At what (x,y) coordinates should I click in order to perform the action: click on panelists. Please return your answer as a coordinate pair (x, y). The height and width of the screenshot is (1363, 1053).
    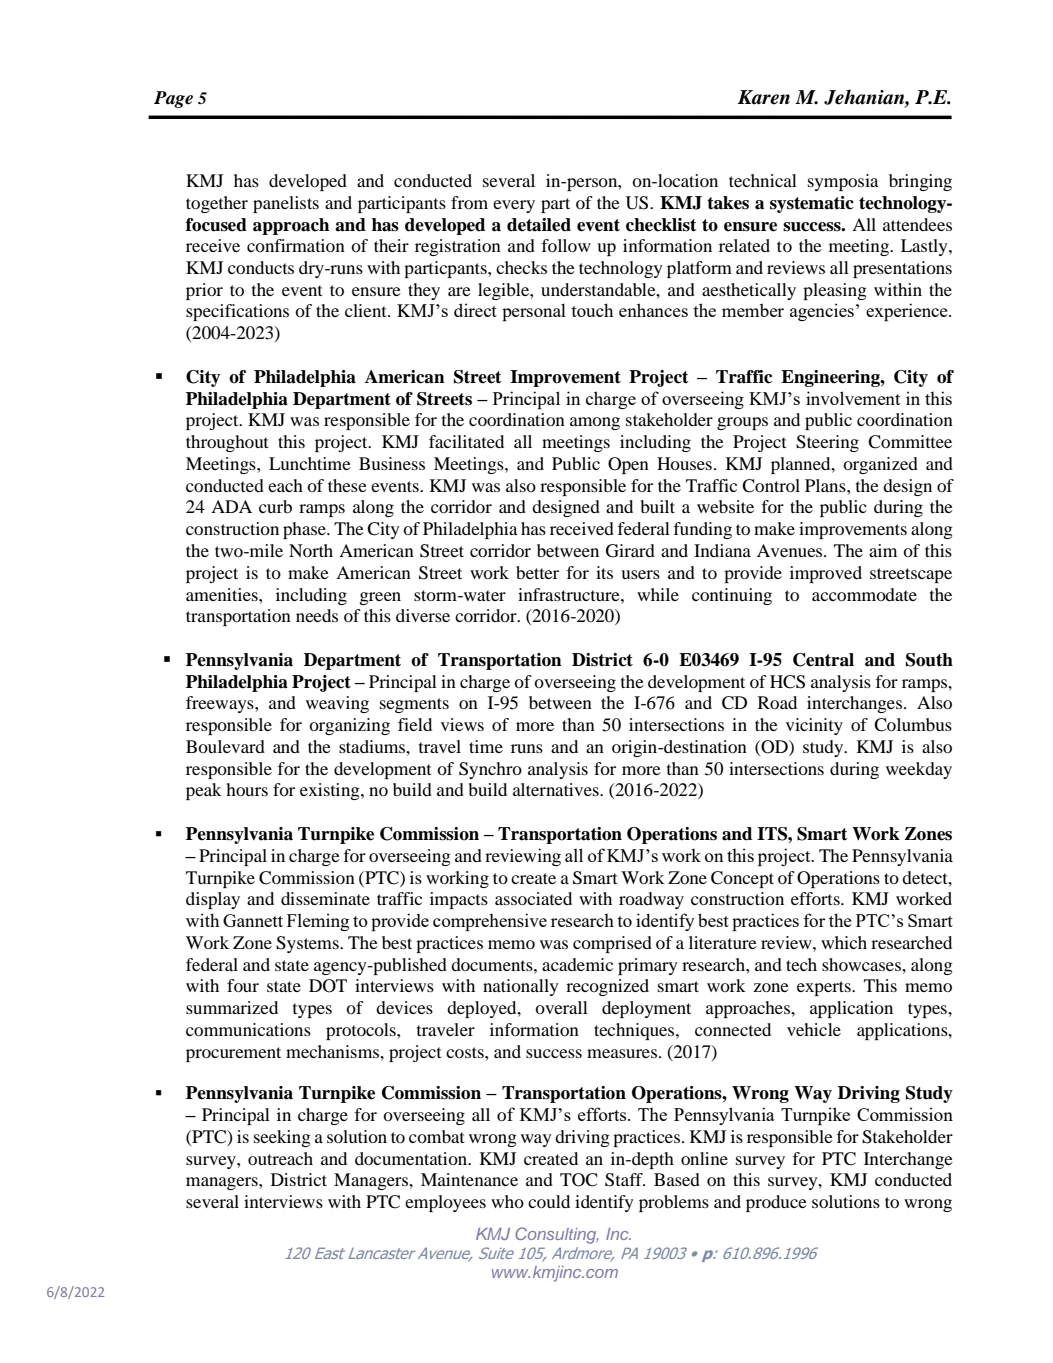
    Looking at the image, I should click on (286, 204).
